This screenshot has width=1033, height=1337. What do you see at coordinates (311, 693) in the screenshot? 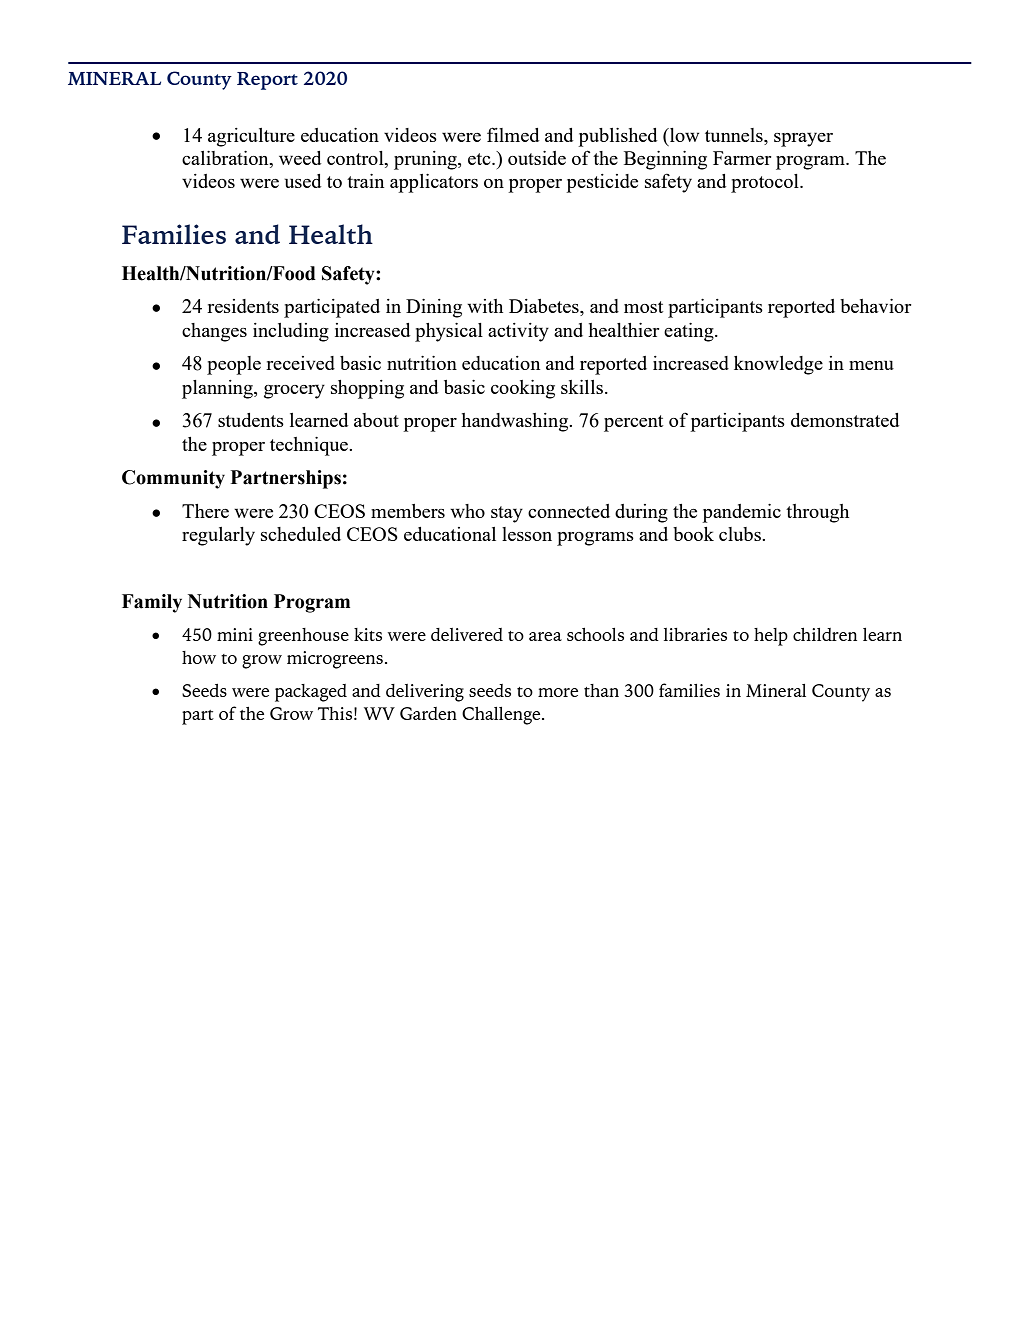
I see `packaged` at bounding box center [311, 693].
